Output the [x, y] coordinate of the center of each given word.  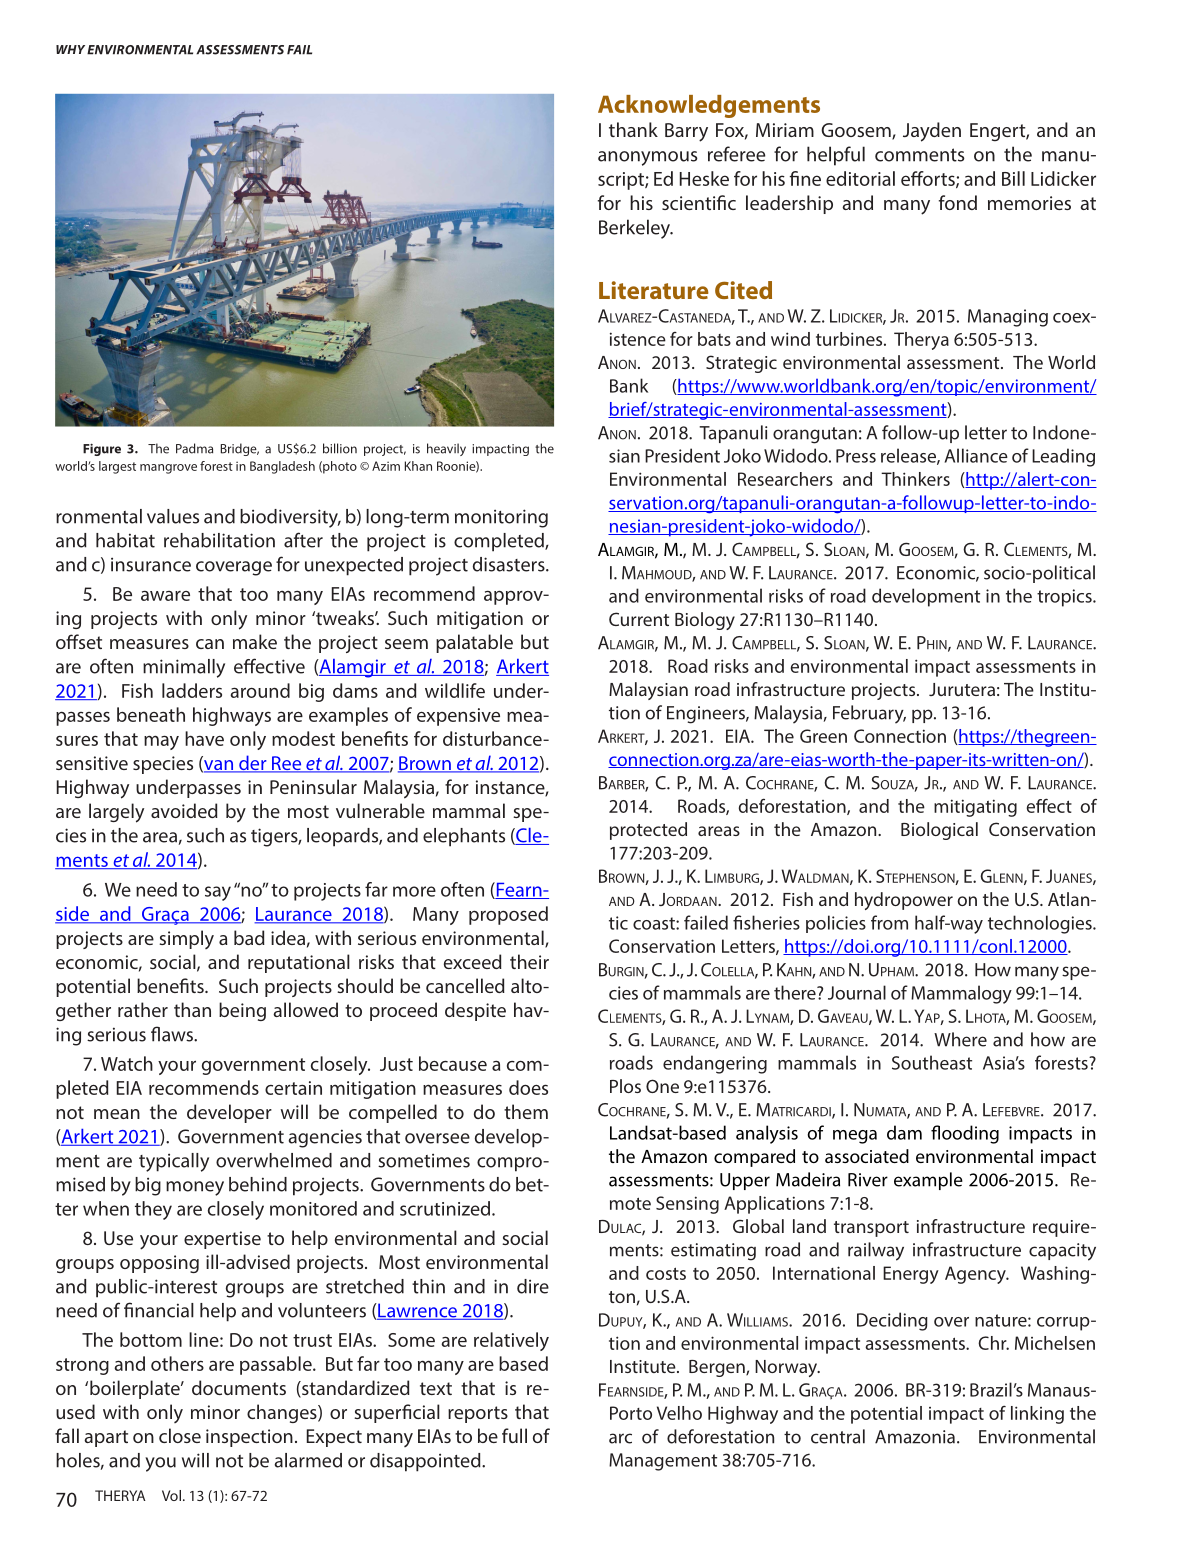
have [204, 738]
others [177, 1363]
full [514, 1435]
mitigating [975, 808]
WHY [70, 49]
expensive [458, 717]
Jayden [932, 132]
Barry [686, 132]
